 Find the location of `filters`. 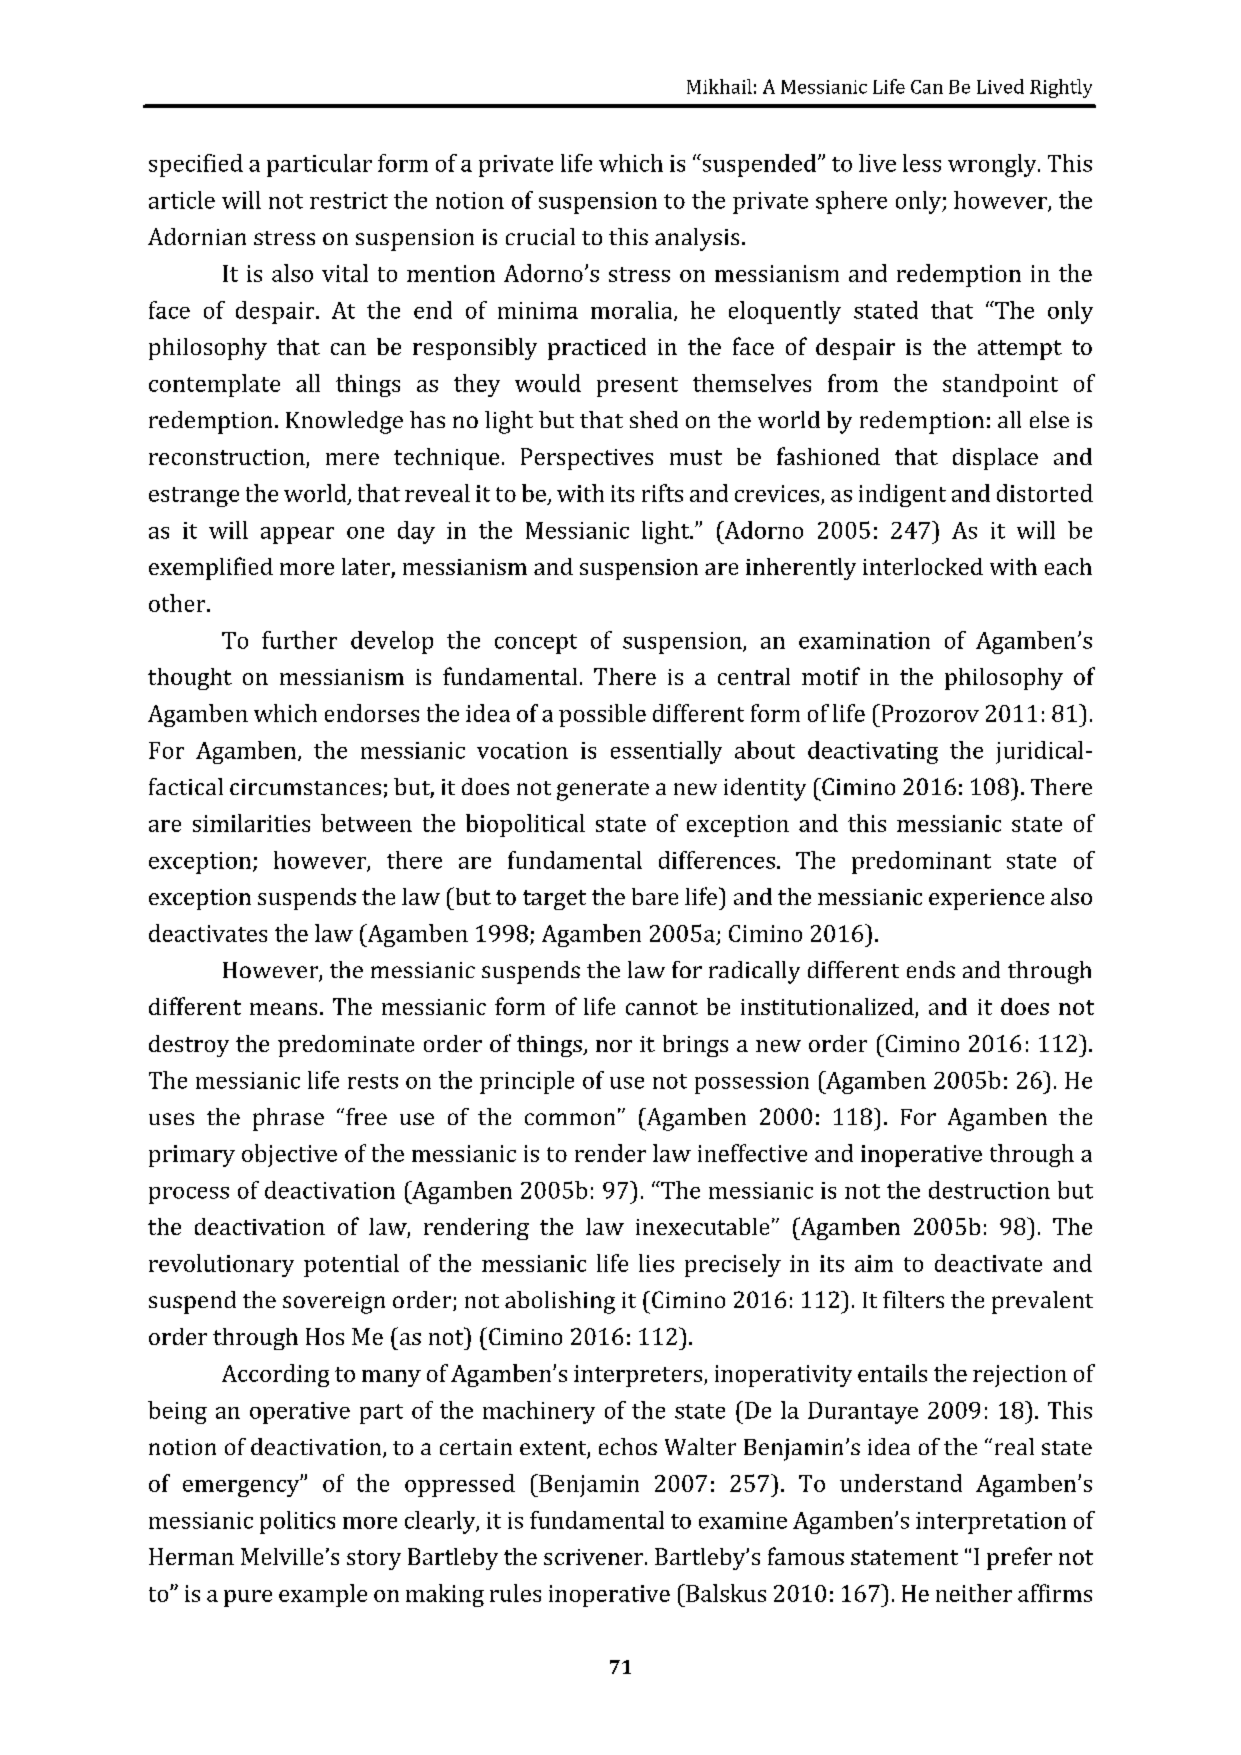

filters is located at coordinates (913, 1299).
